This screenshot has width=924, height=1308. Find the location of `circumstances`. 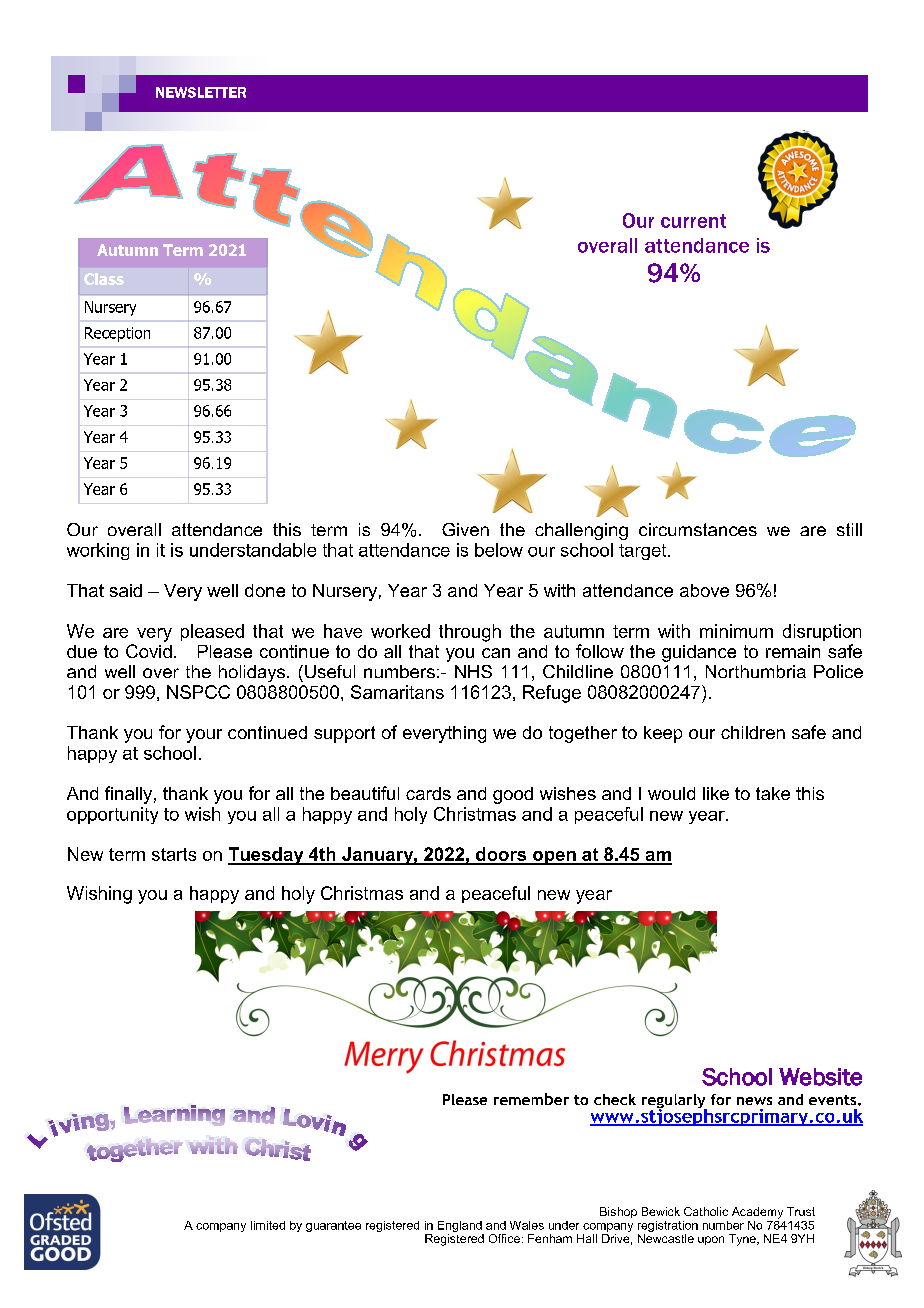

circumstances is located at coordinates (698, 529).
